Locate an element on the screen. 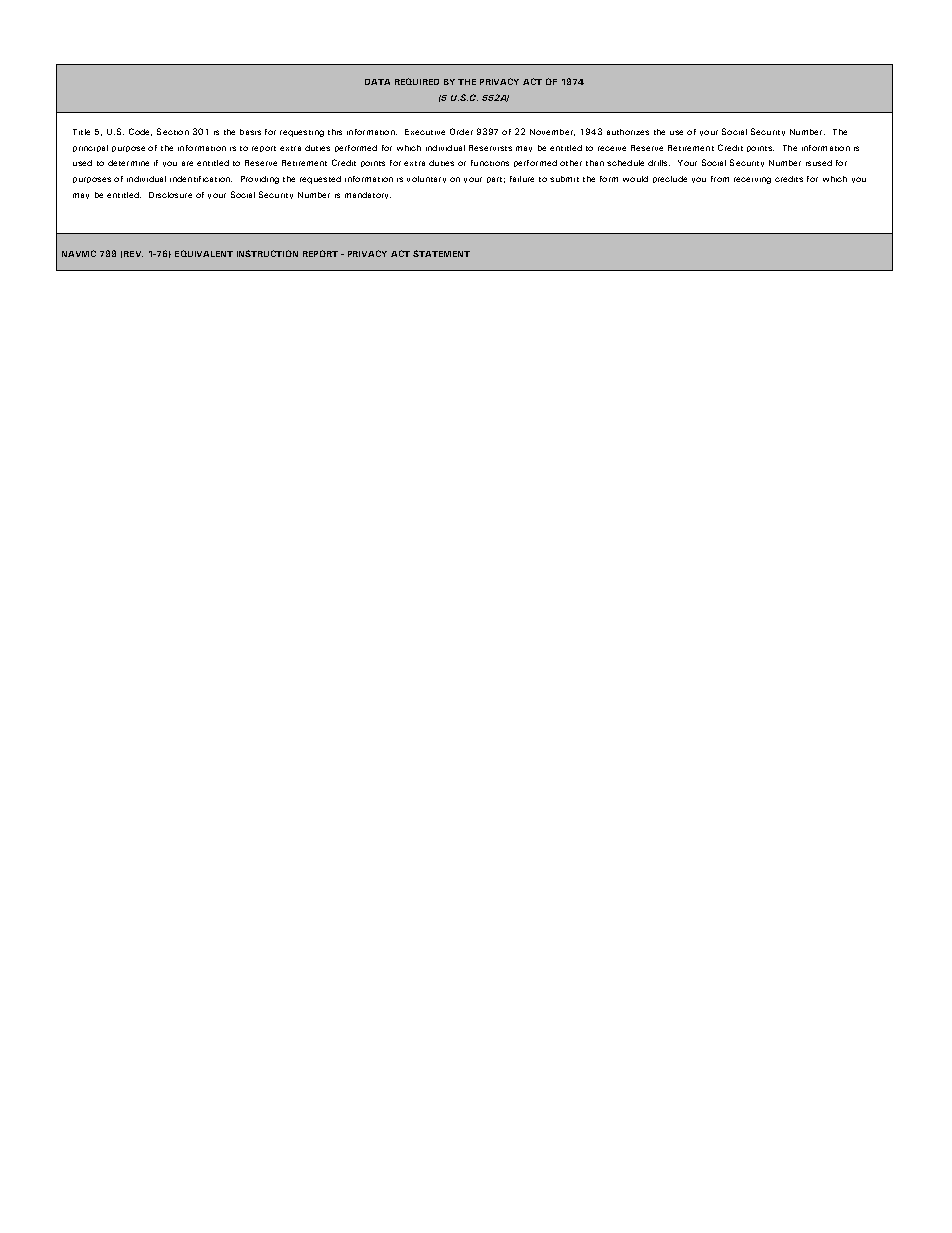 The width and height of the screenshot is (952, 1233). STATEMENT is located at coordinates (441, 253).
